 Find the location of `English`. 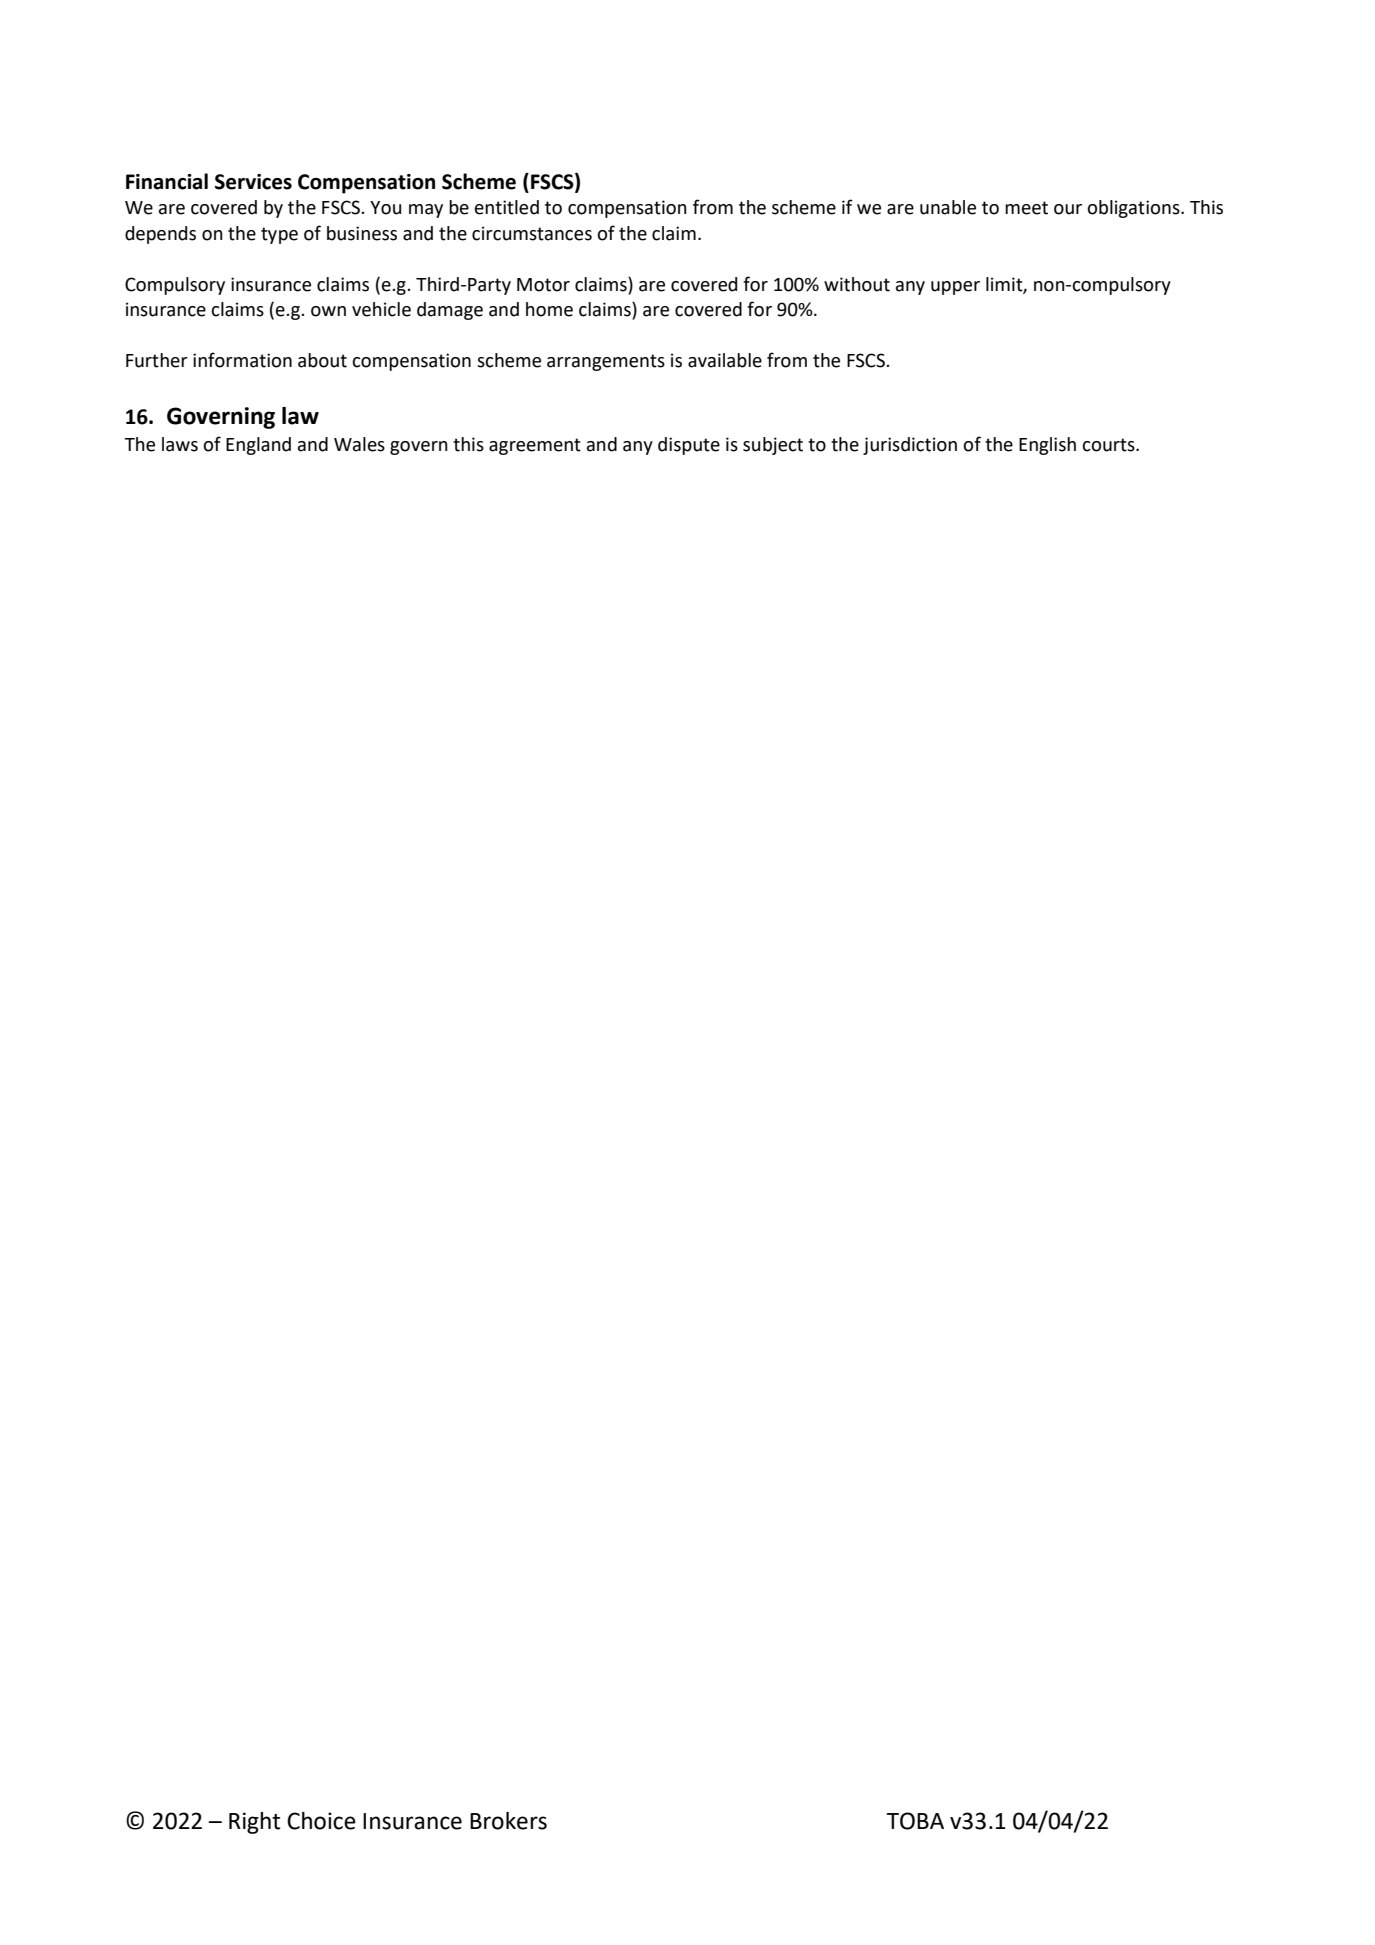

English is located at coordinates (1047, 446).
